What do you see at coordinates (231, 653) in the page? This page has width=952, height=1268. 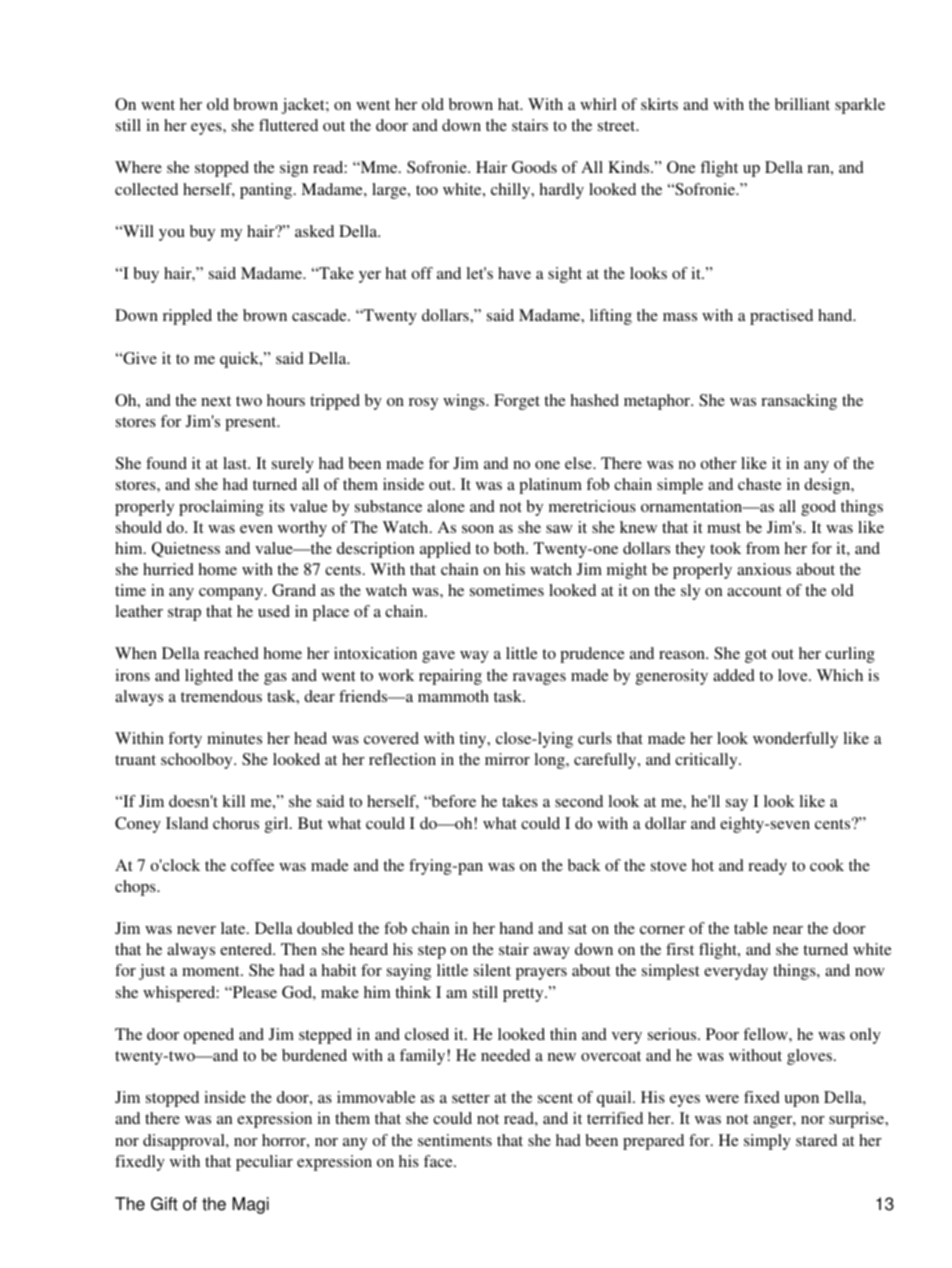 I see `reached` at bounding box center [231, 653].
